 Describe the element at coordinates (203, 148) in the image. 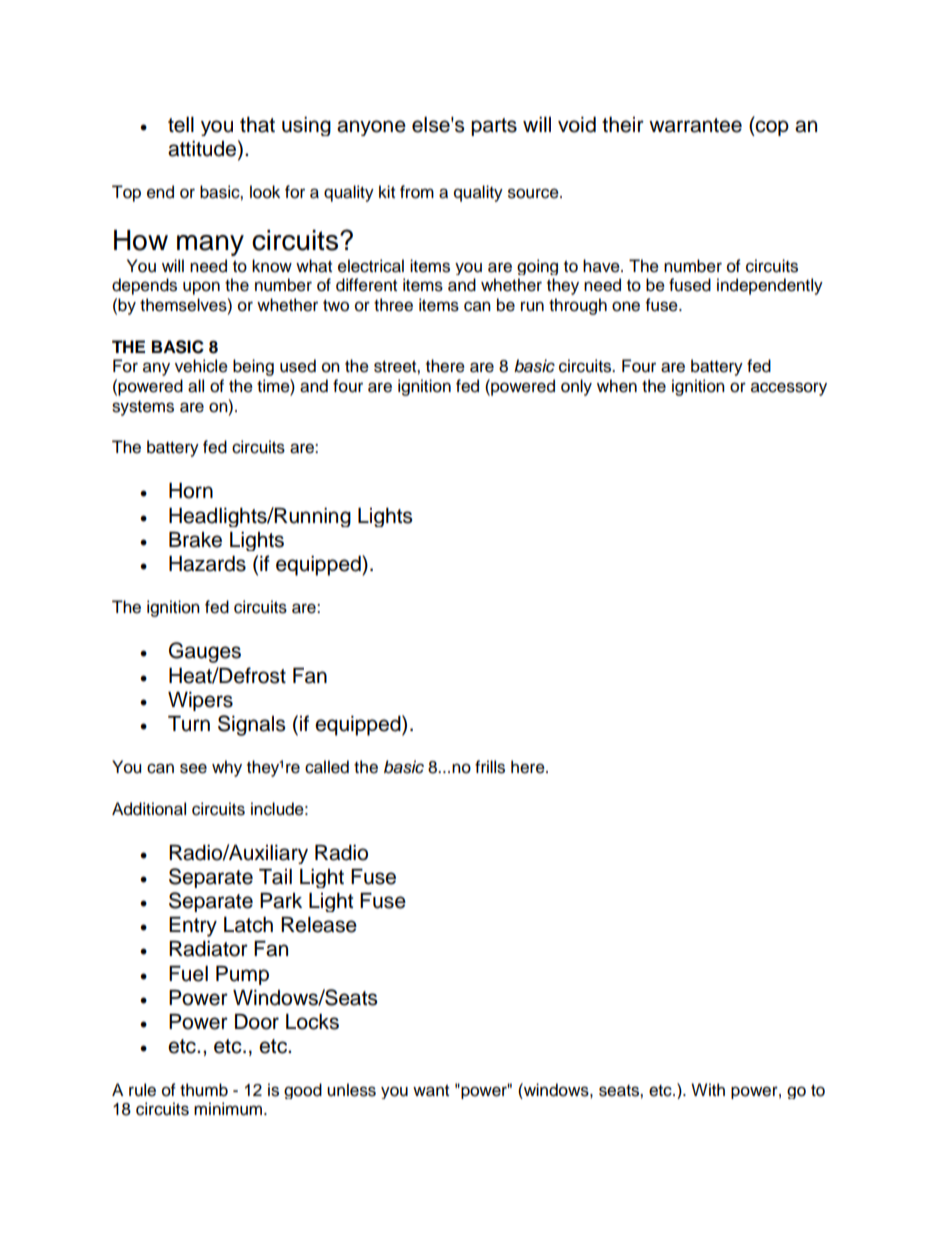

I see `attitude` at that location.
